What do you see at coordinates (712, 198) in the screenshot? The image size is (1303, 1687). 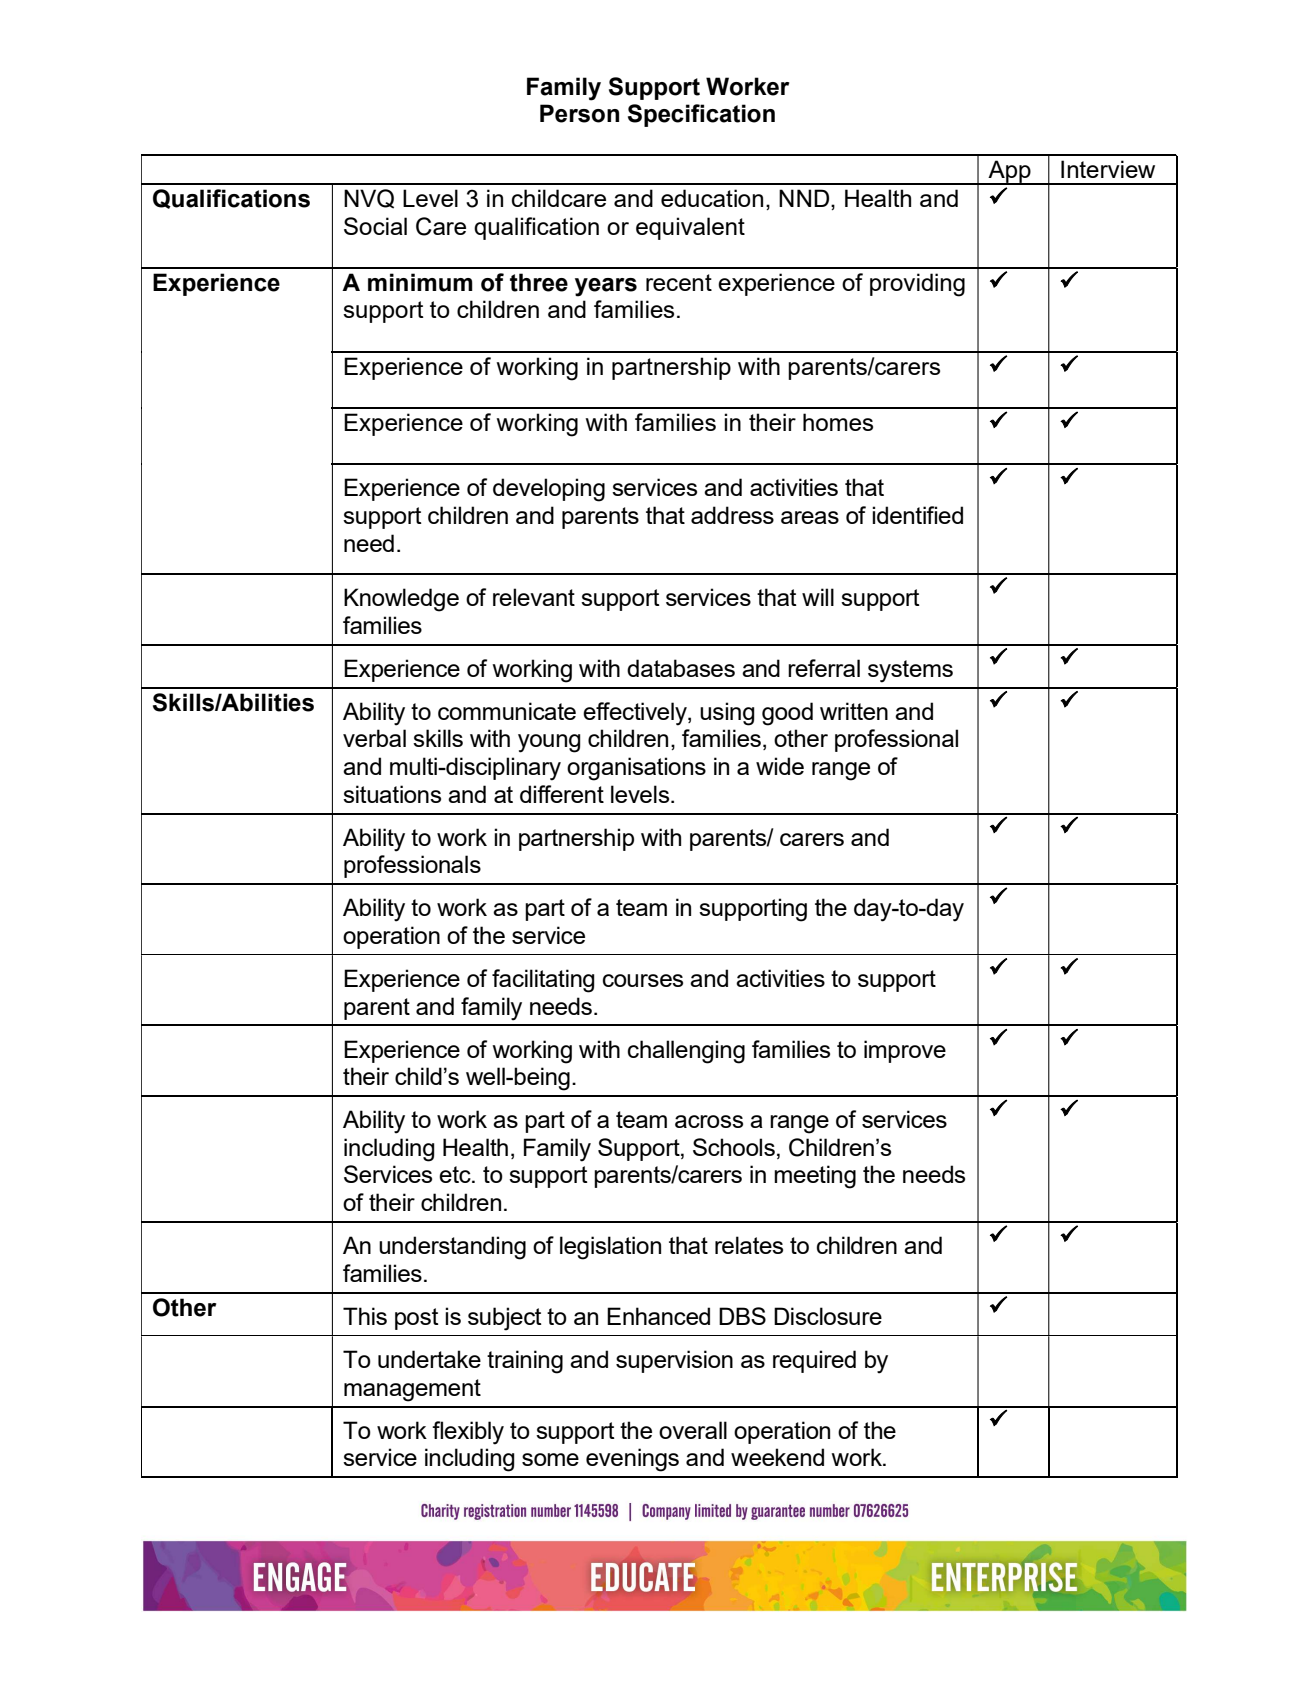 I see `education` at bounding box center [712, 198].
